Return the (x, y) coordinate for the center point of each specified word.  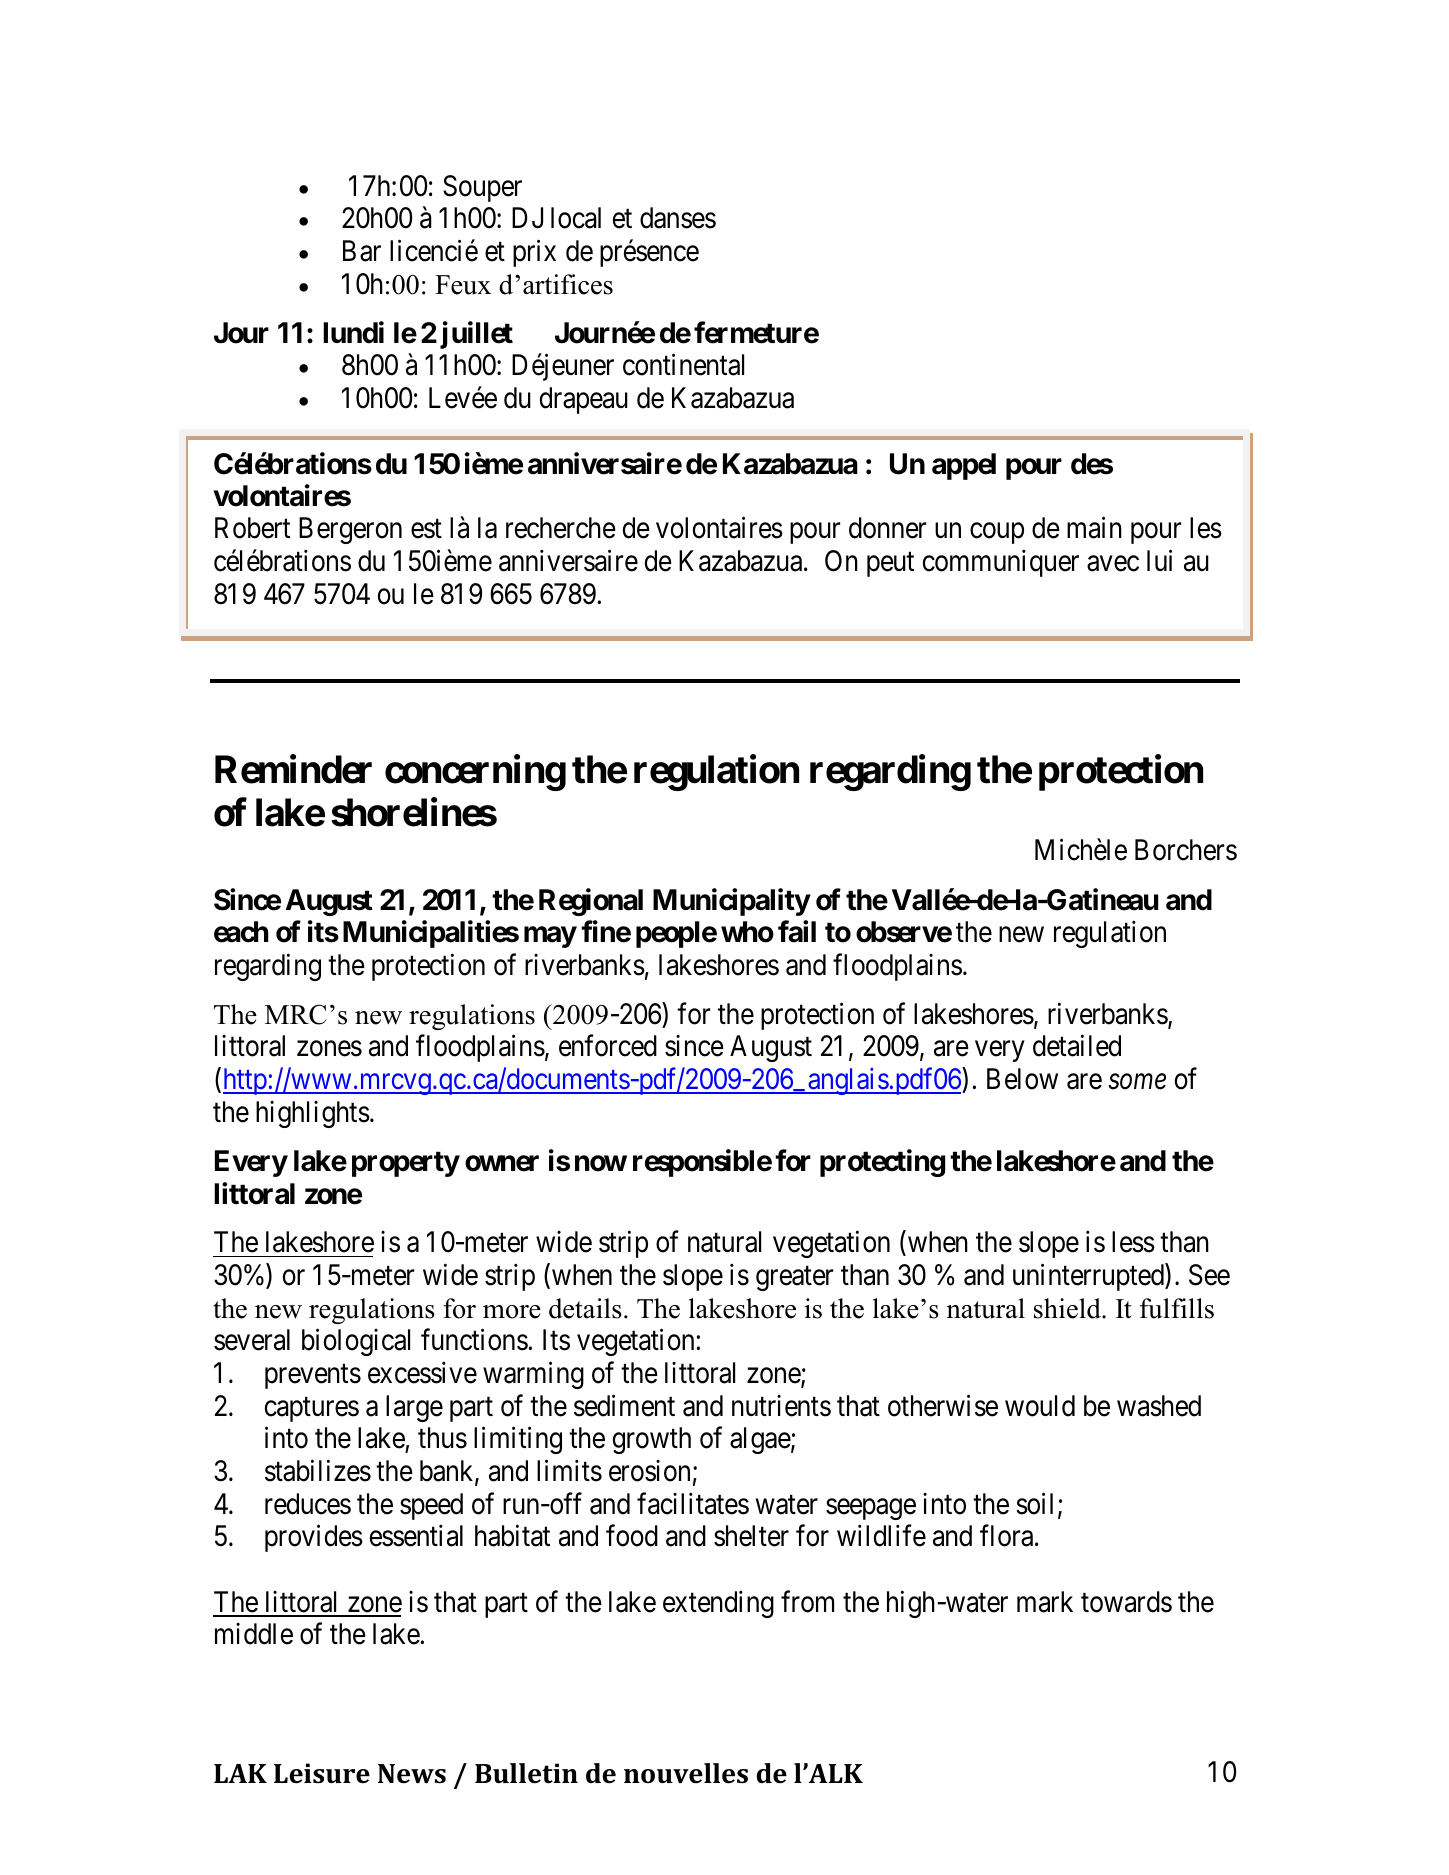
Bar (362, 251)
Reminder (293, 769)
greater (794, 1278)
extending (718, 1604)
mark (1045, 1602)
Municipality (731, 902)
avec (1113, 564)
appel (964, 466)
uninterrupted (1089, 1277)
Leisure (322, 1773)
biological (356, 1342)
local (576, 218)
